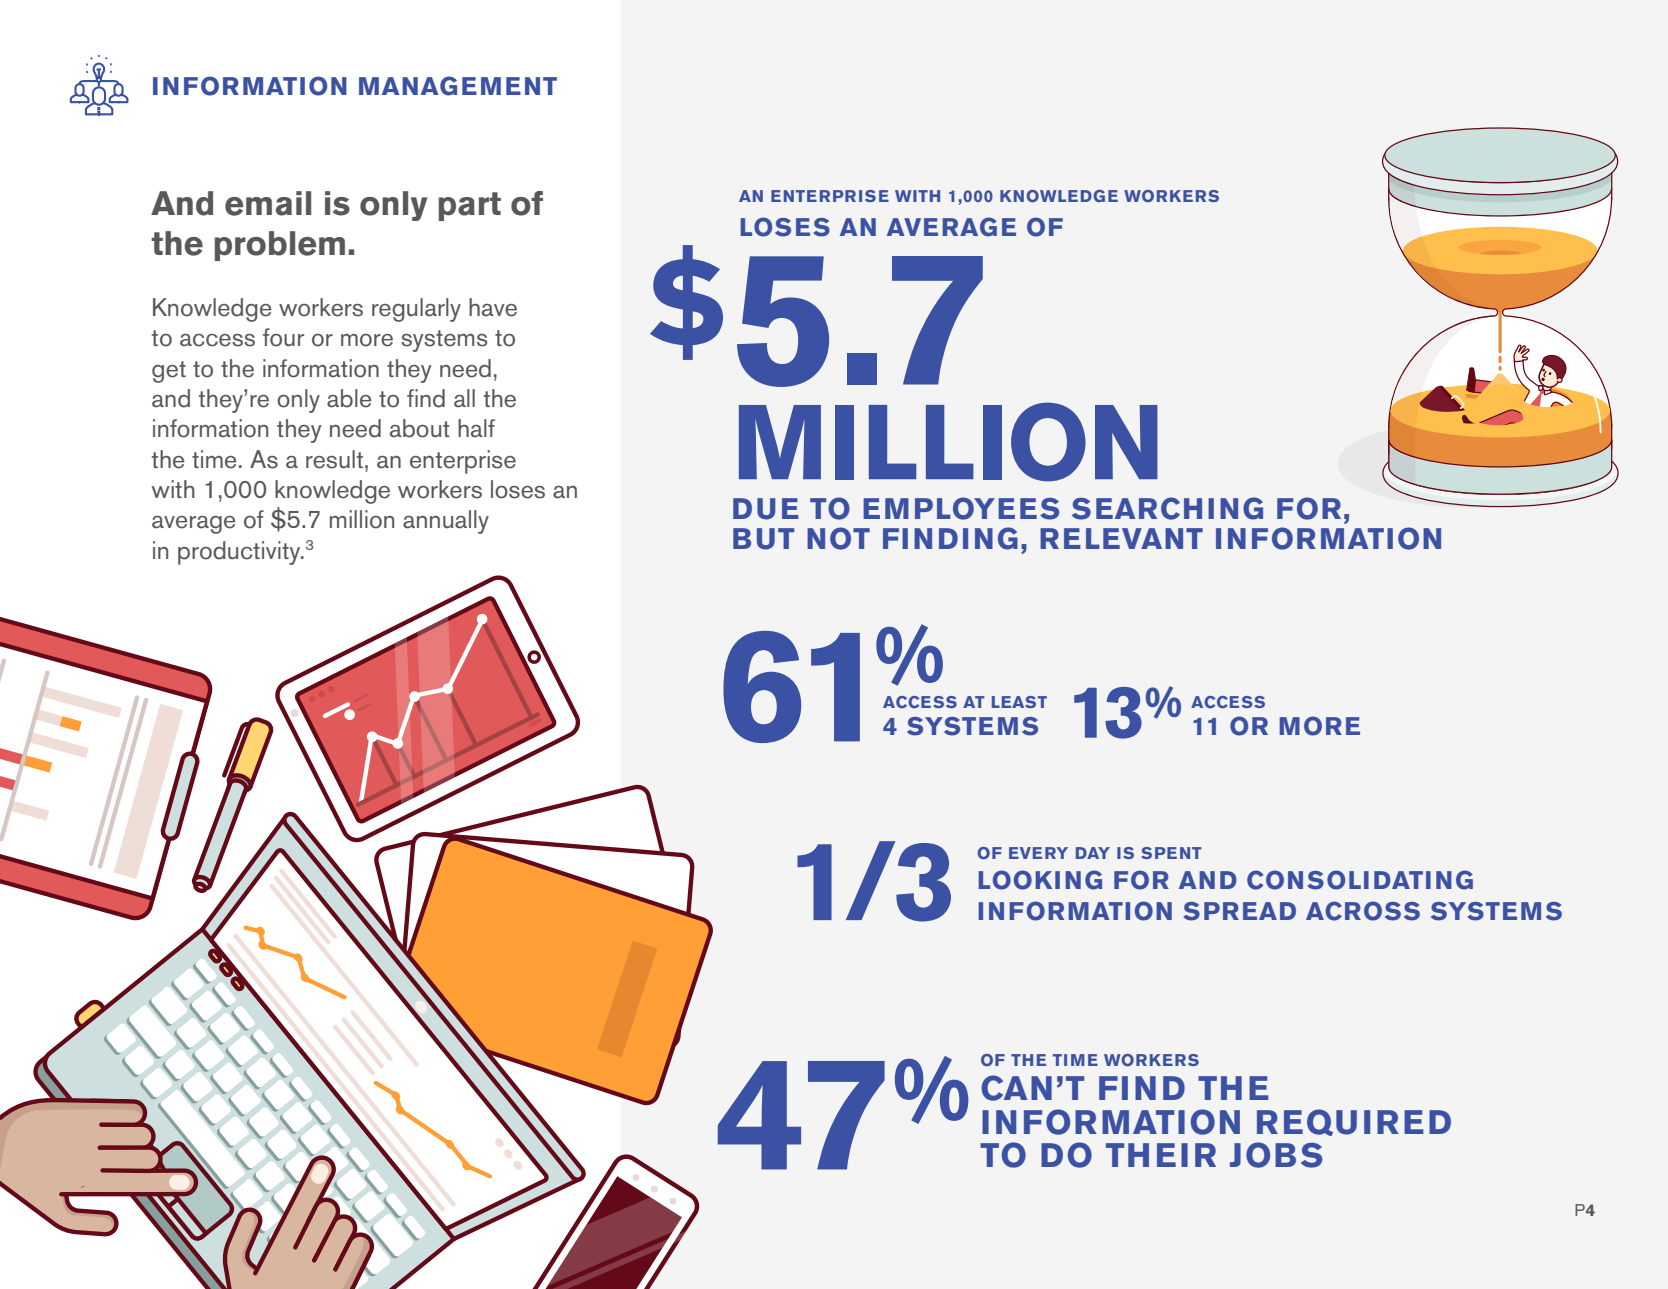  What do you see at coordinates (458, 86) in the screenshot?
I see `MANAGEMENT` at bounding box center [458, 86].
